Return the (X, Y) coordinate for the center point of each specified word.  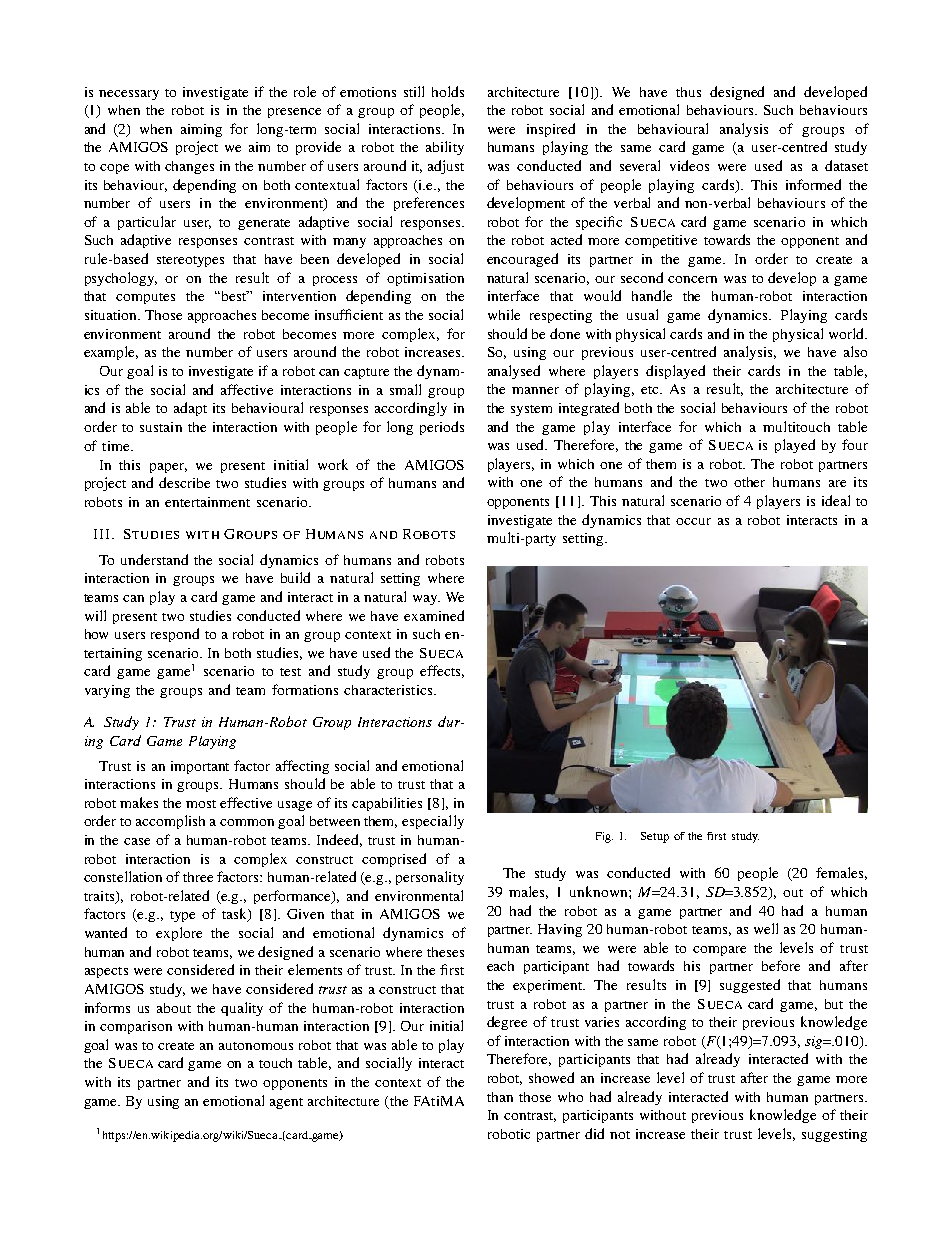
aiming (201, 130)
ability (445, 148)
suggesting (834, 1135)
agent (286, 1103)
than (500, 1097)
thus (688, 92)
